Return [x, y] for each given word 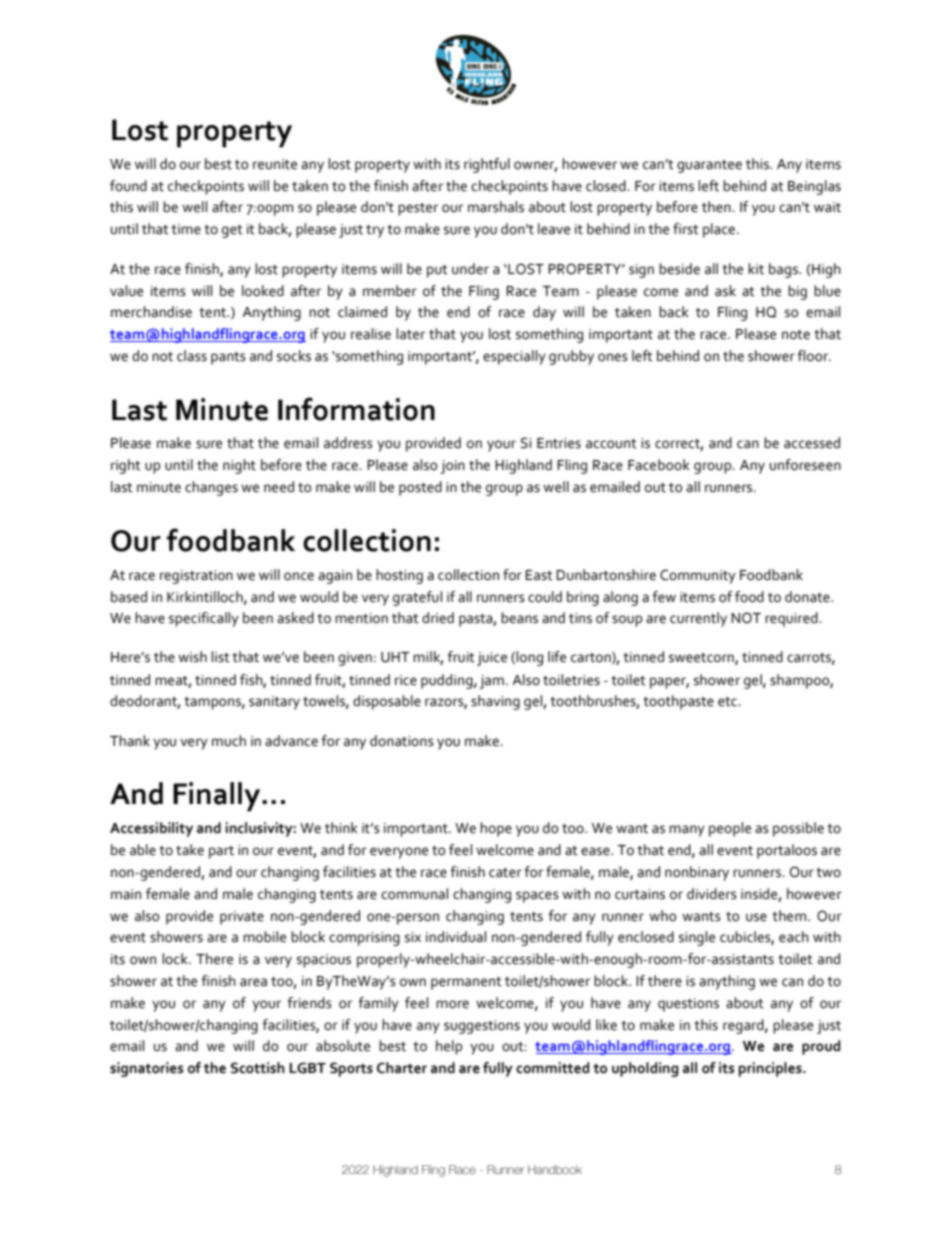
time [186, 229]
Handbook [555, 1169]
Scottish [258, 1068]
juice [492, 659]
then [717, 207]
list [220, 657]
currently [698, 619]
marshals [496, 207]
